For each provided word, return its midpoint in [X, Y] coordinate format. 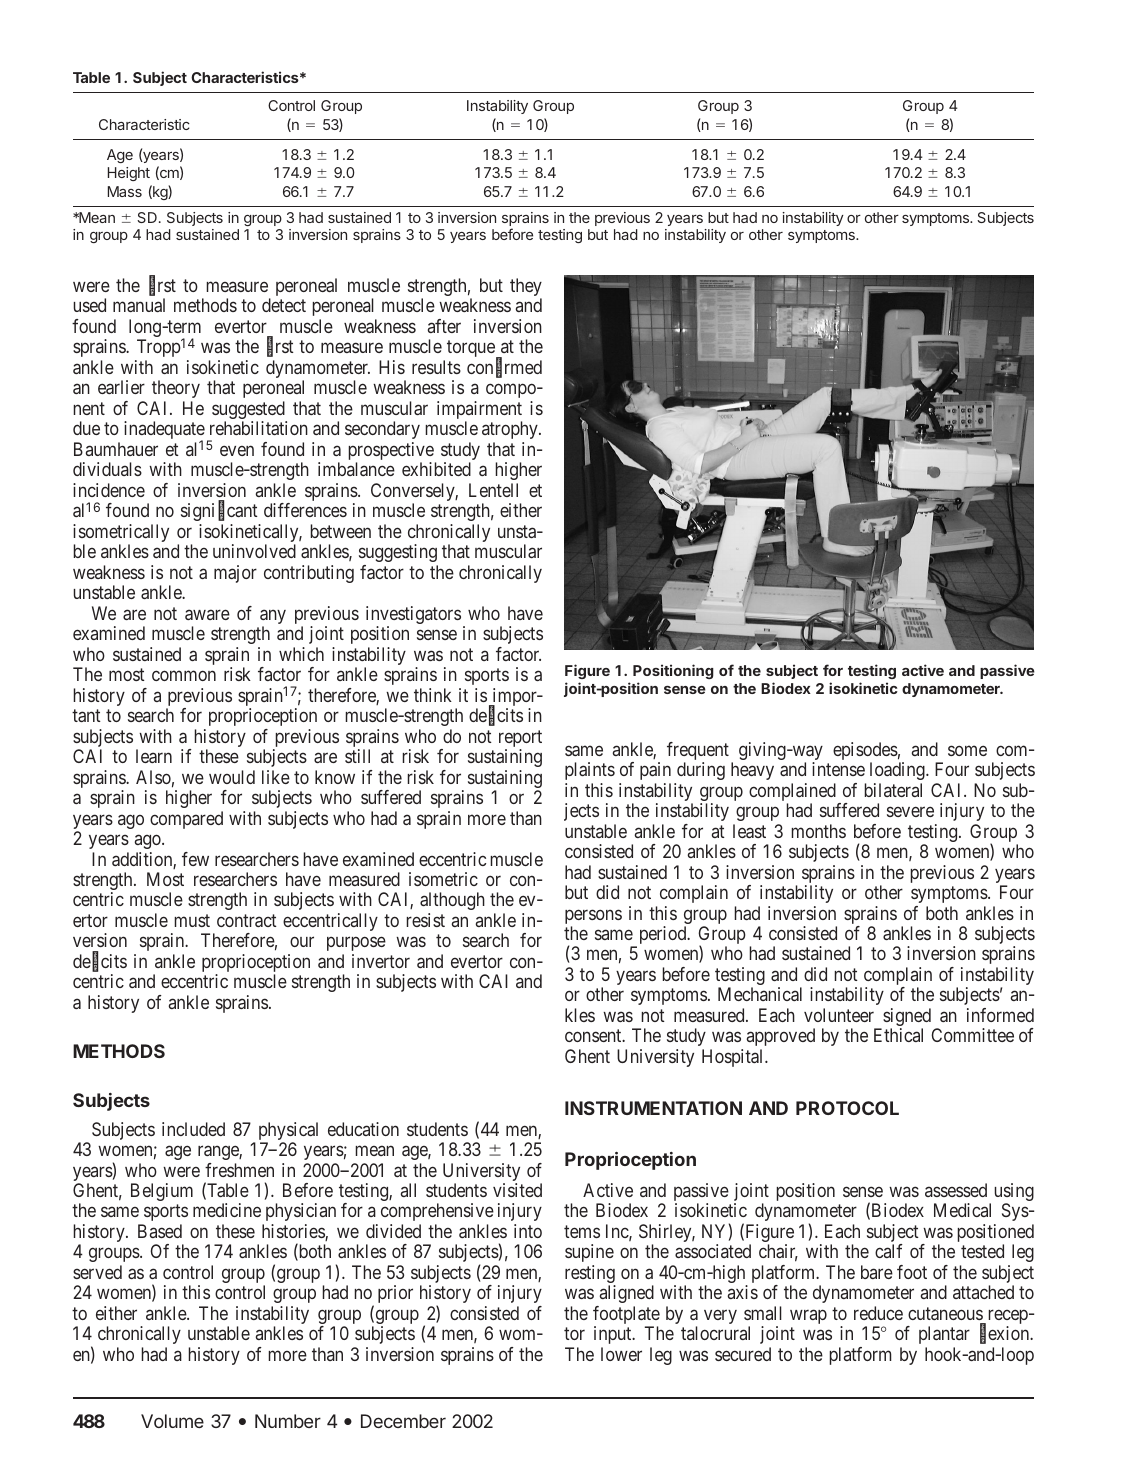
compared [186, 820]
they [526, 288]
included [193, 1129]
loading [898, 771]
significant [219, 512]
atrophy [511, 430]
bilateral [893, 790]
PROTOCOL [847, 1108]
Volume [172, 1421]
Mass [125, 191]
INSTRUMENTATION [653, 1108]
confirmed [504, 368]
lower [621, 1354]
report [520, 740]
